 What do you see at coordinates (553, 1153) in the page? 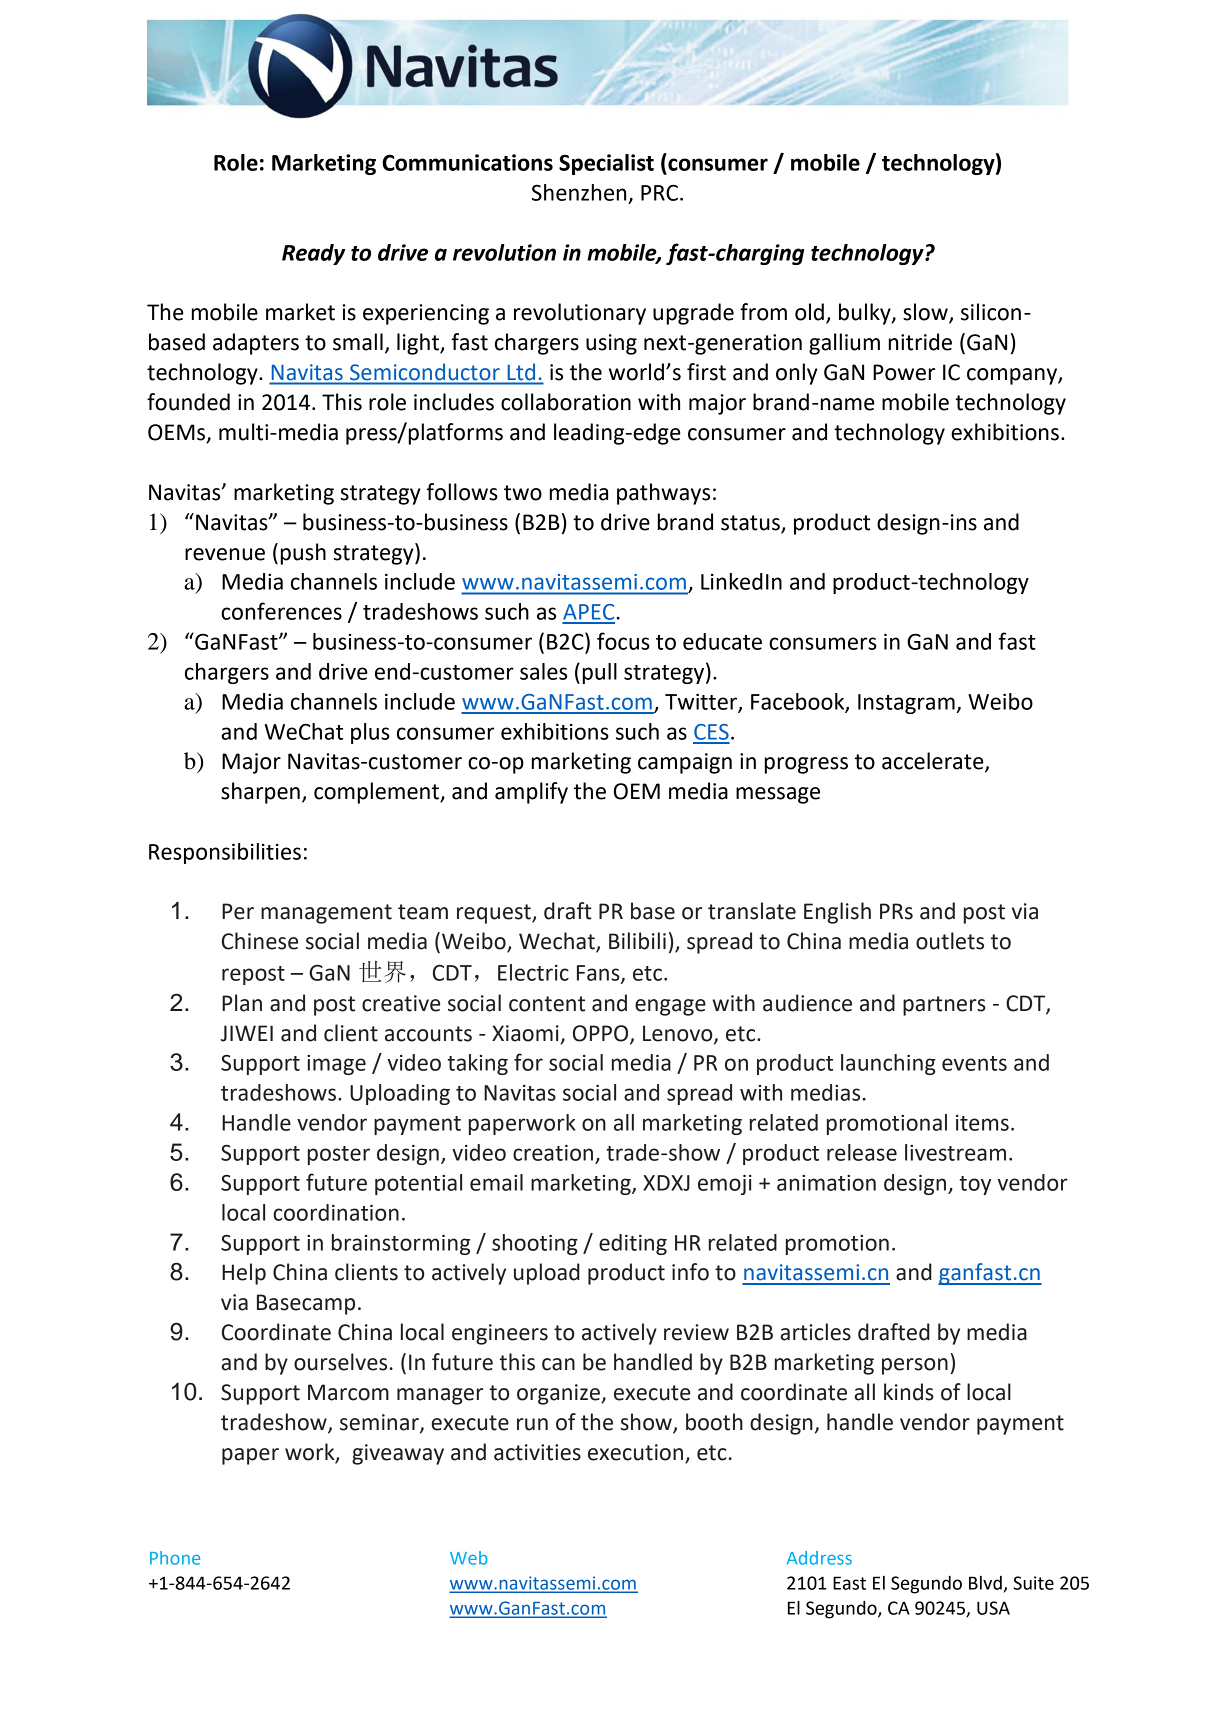
I see `creation` at bounding box center [553, 1153].
